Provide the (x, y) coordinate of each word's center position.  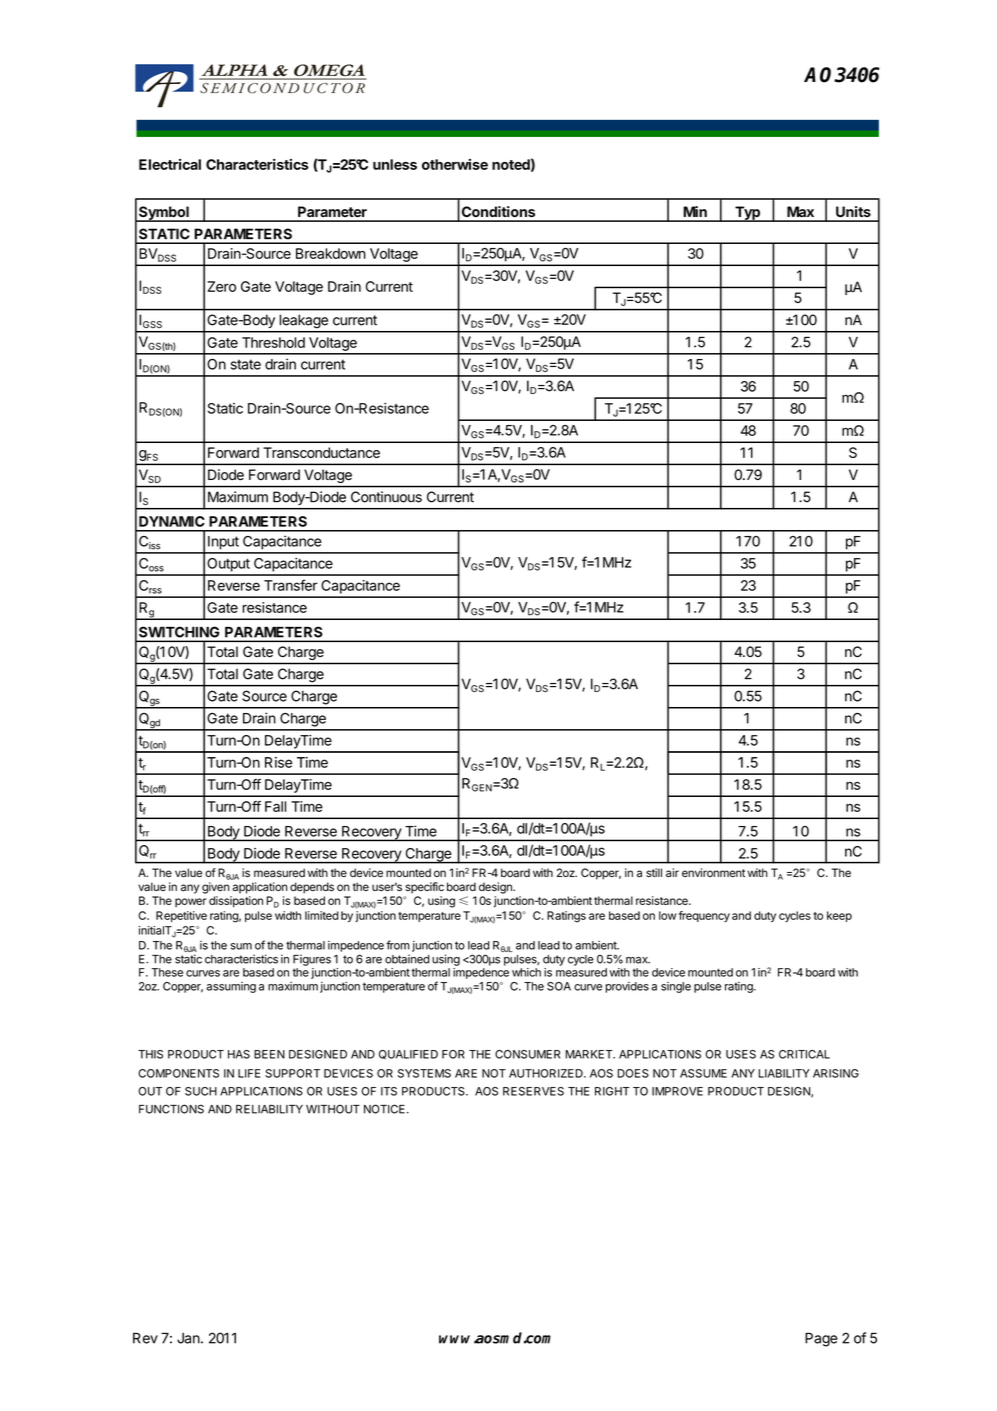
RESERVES (533, 1091)
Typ (747, 214)
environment (713, 872)
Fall (275, 806)
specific (424, 888)
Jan (188, 1338)
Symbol (164, 214)
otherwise (455, 164)
